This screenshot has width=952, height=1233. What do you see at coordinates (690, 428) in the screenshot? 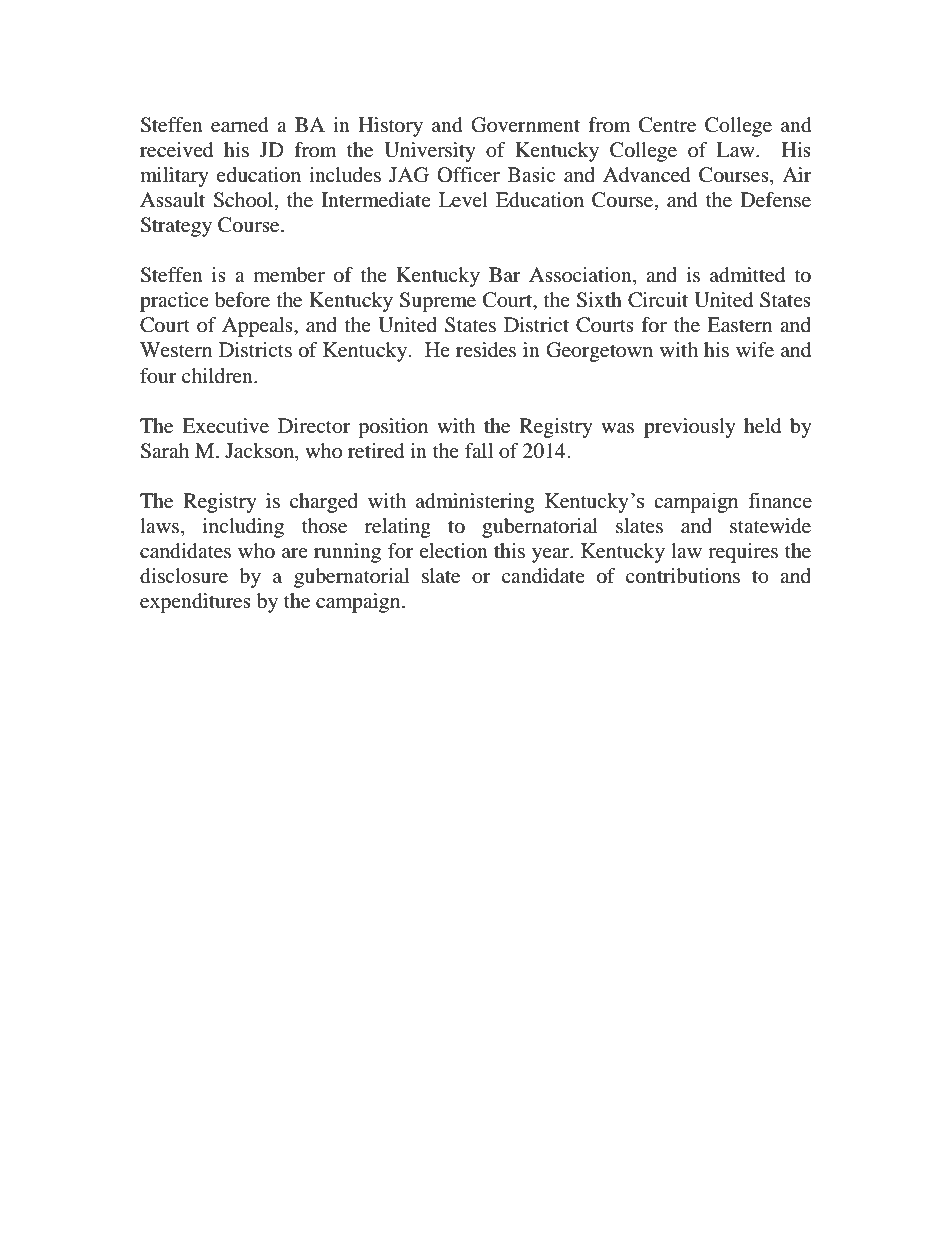
I see `previously` at bounding box center [690, 428].
